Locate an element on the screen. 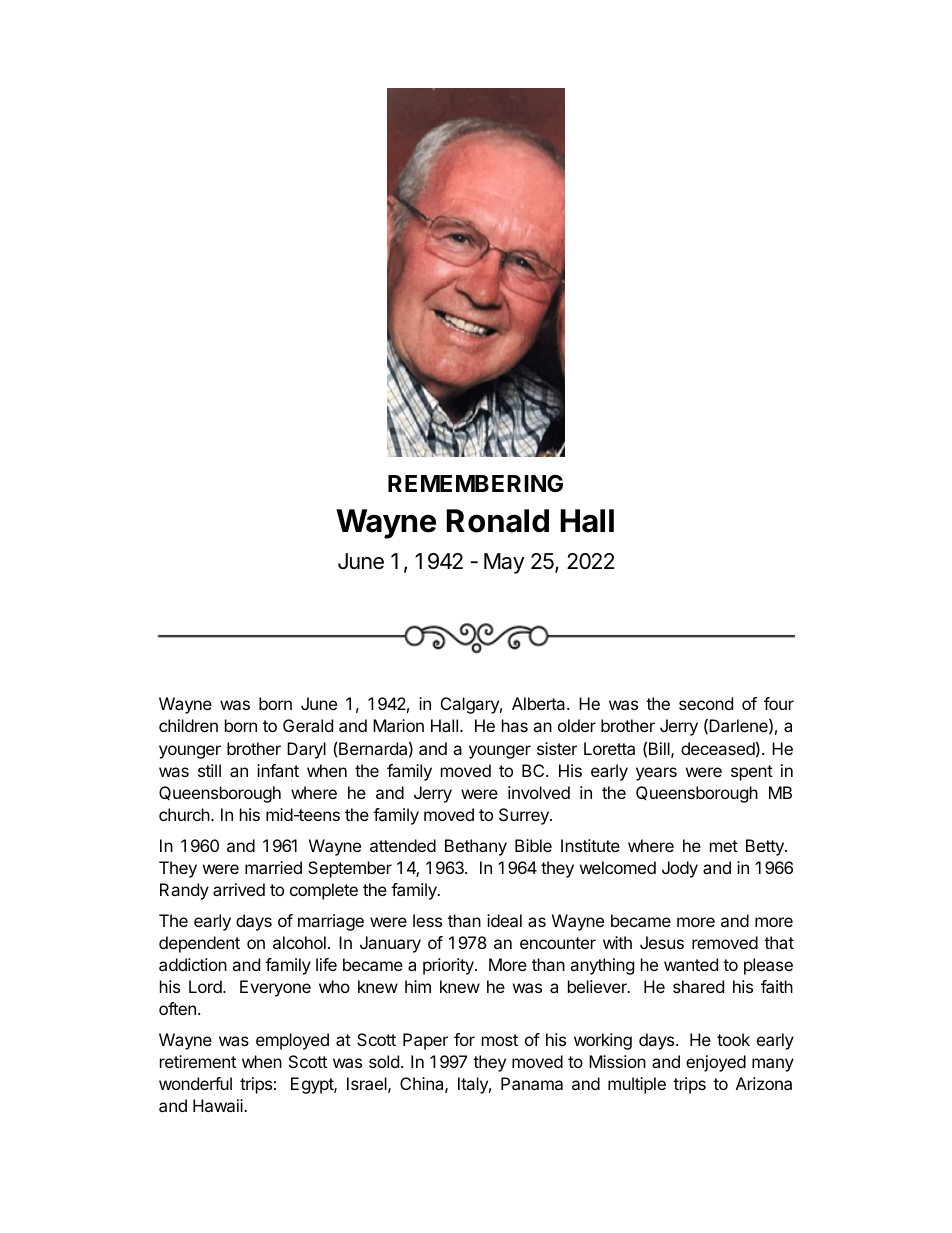 Image resolution: width=952 pixels, height=1233 pixels. infant is located at coordinates (278, 770).
